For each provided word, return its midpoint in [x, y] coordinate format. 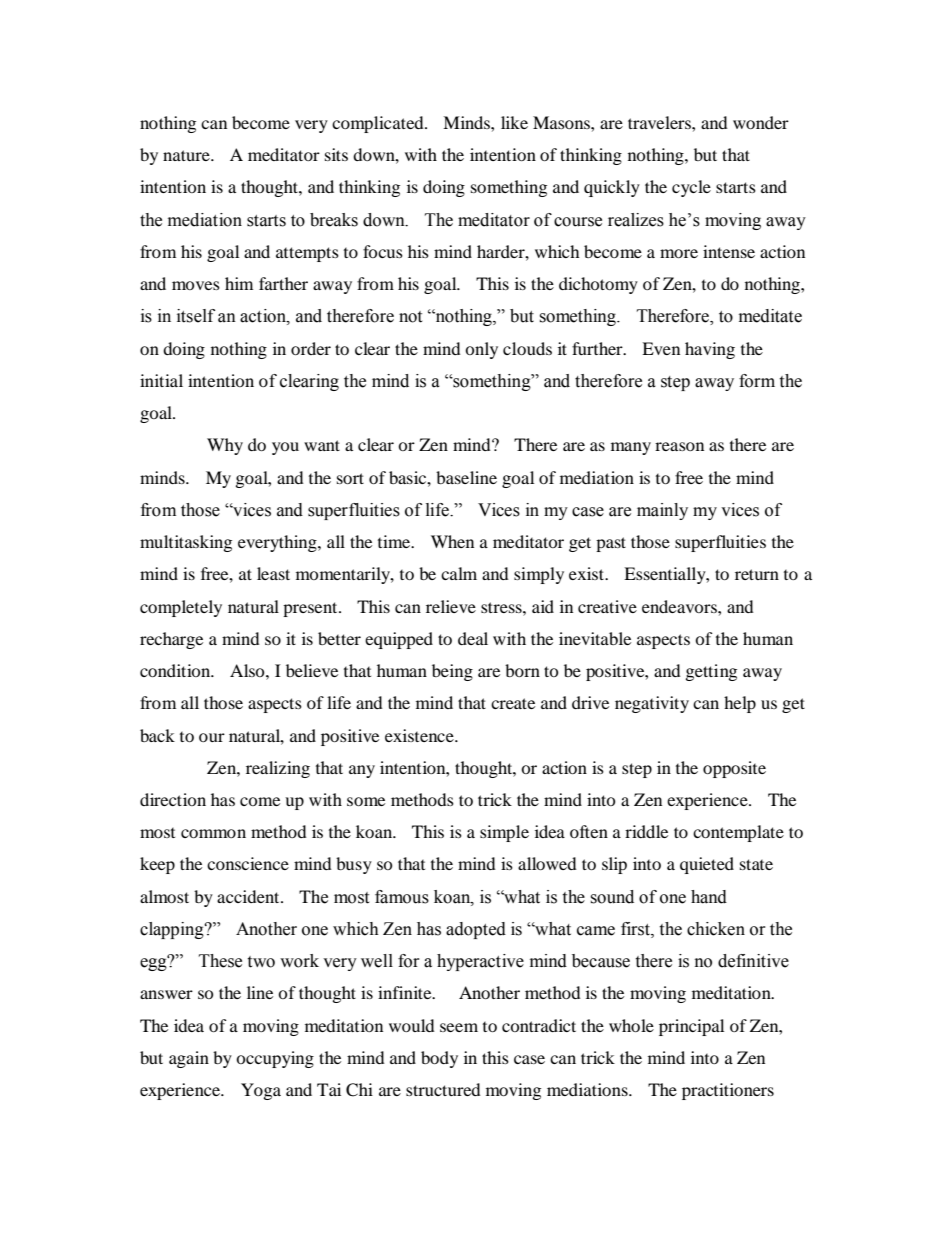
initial [161, 380]
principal [691, 1027]
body [439, 1059]
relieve [451, 606]
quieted [707, 865]
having [710, 350]
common [213, 833]
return [757, 574]
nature [187, 155]
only [481, 350]
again [189, 1059]
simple [504, 833]
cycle [691, 188]
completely [181, 608]
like [514, 122]
